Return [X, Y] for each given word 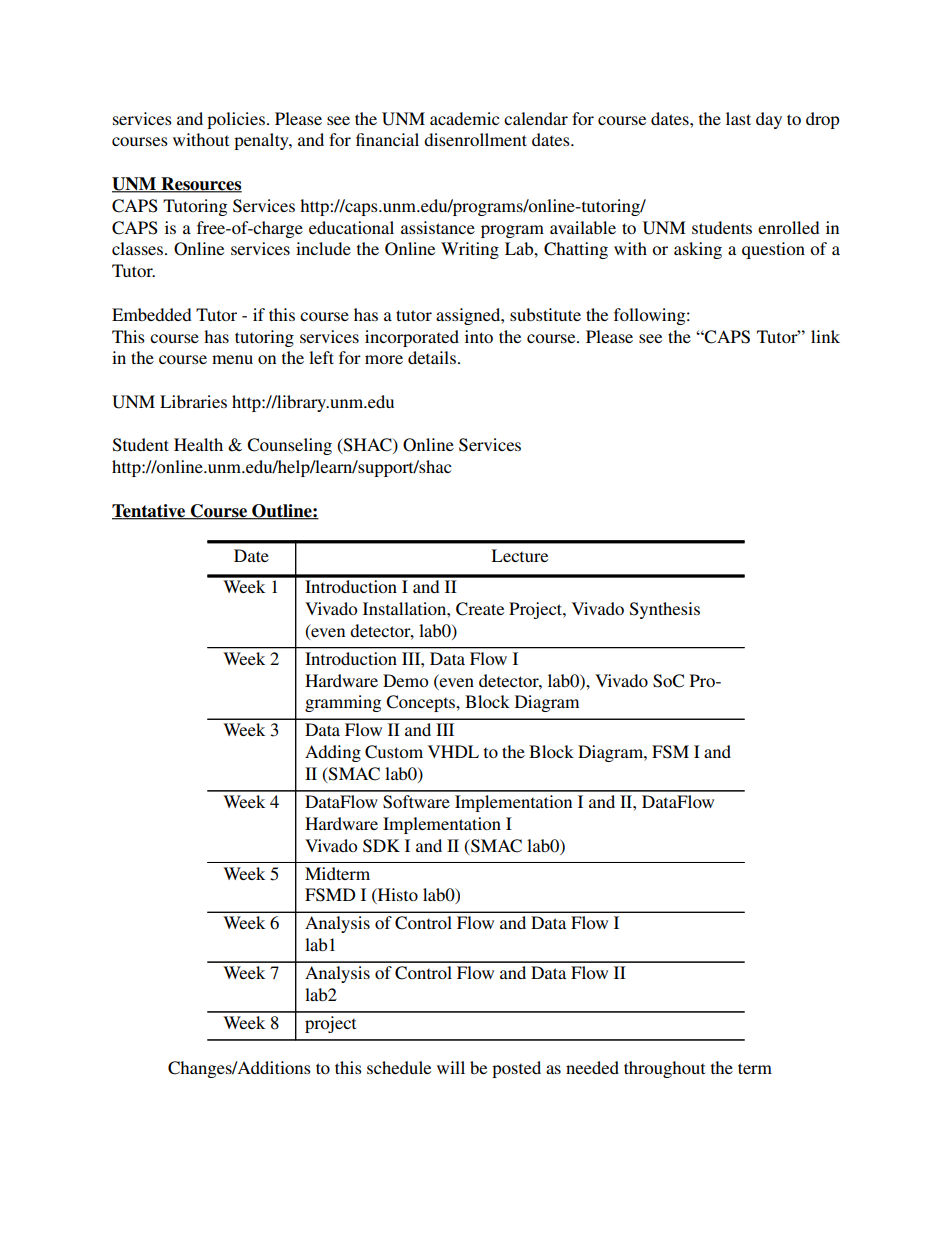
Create [480, 609]
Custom [394, 752]
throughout [664, 1069]
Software [416, 802]
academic [464, 118]
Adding [333, 753]
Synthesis [665, 610]
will [451, 1067]
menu [232, 359]
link [825, 336]
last [738, 118]
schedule [399, 1067]
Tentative [150, 512]
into [479, 336]
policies [236, 120]
